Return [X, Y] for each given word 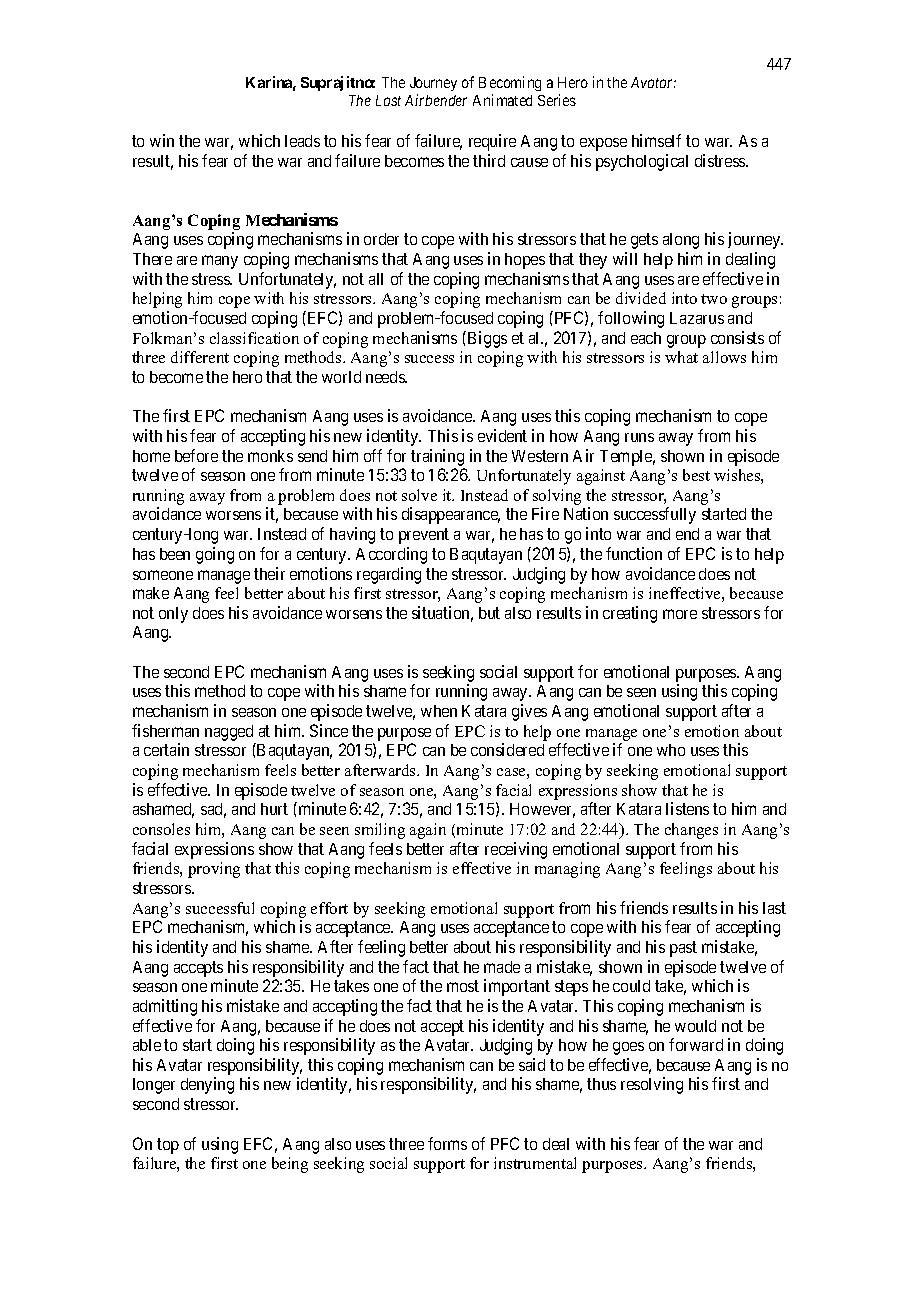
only [173, 615]
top [168, 1146]
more [680, 614]
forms [447, 1143]
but [489, 613]
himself [656, 140]
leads [302, 141]
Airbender [436, 100]
